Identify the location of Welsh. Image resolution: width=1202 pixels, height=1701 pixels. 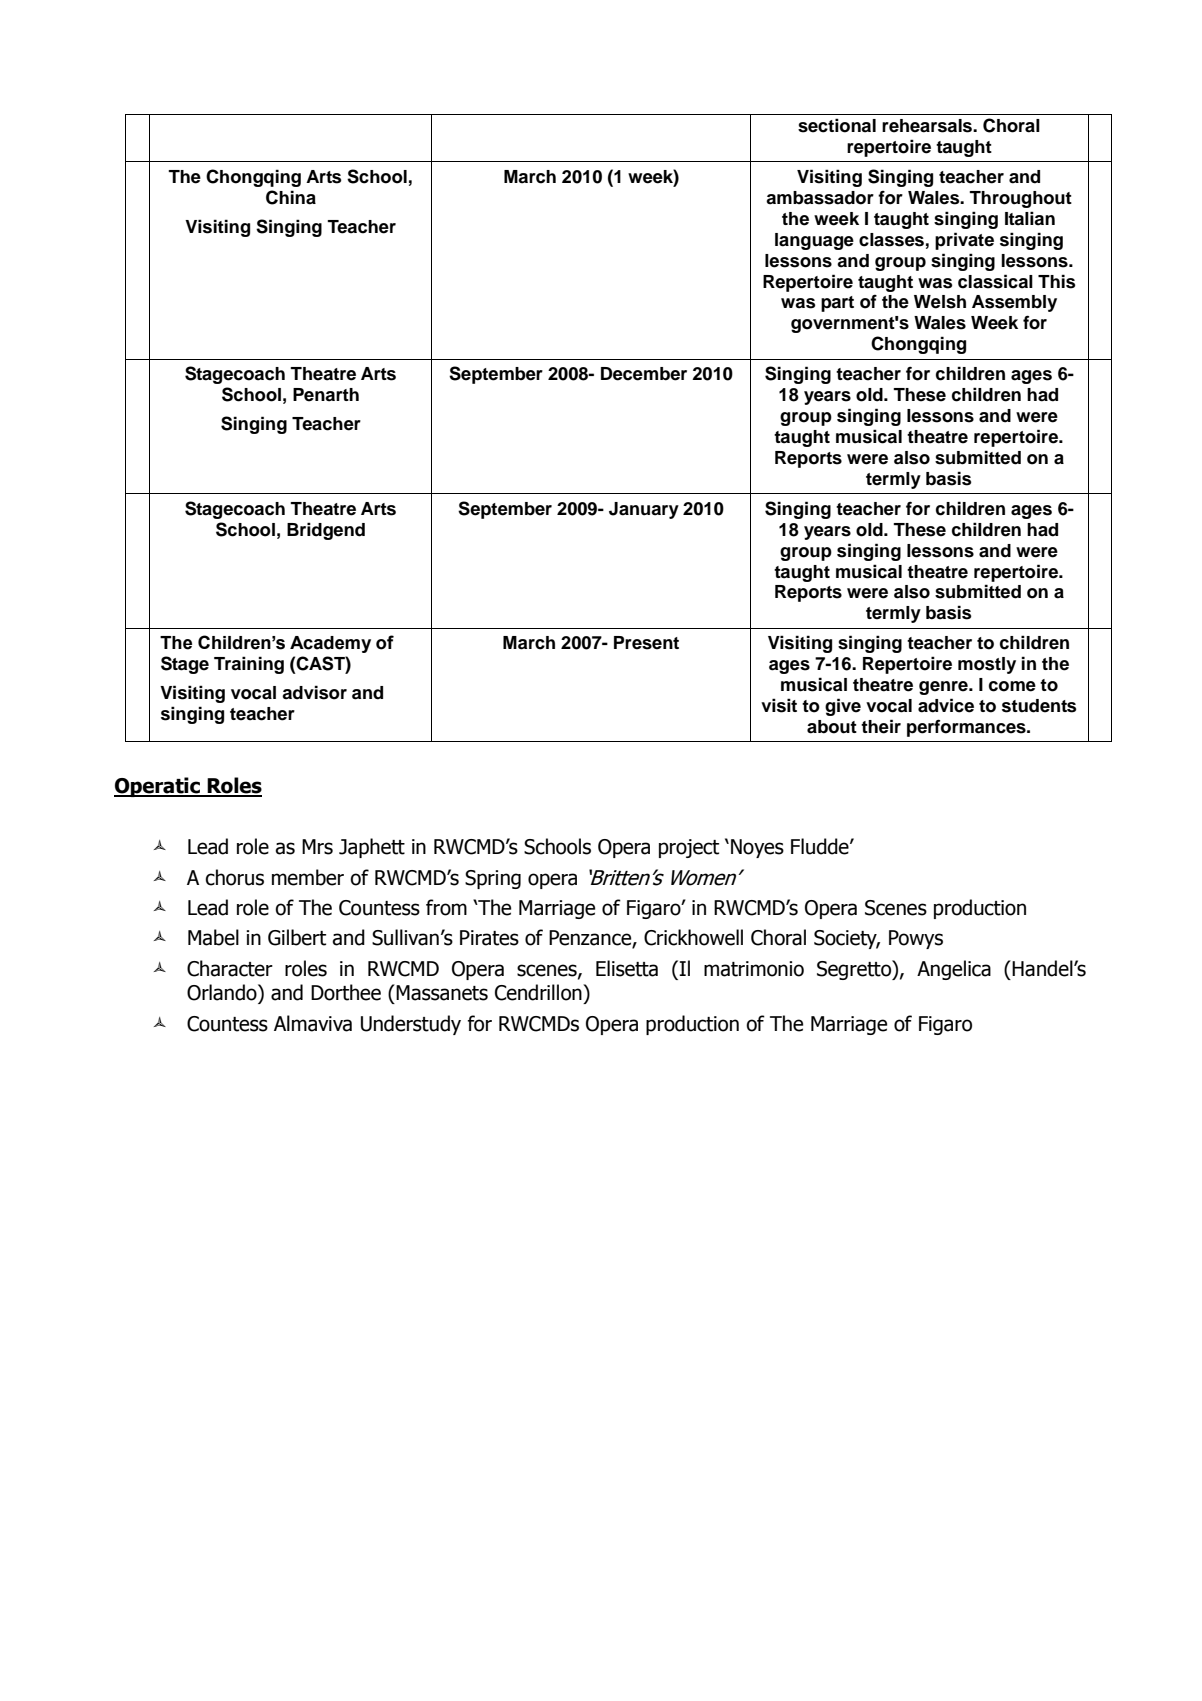
(940, 302).
